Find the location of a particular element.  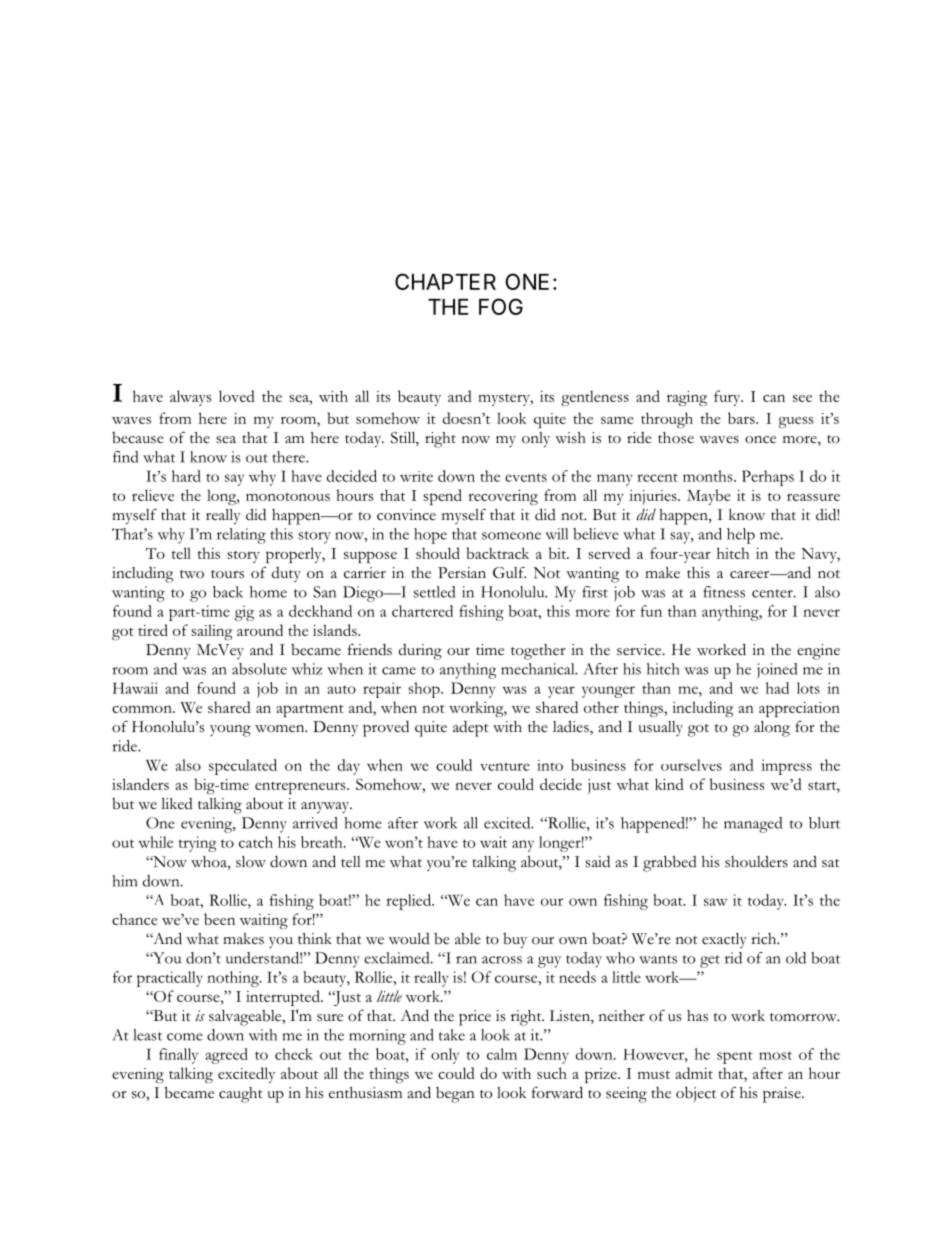

FOG is located at coordinates (501, 306).
